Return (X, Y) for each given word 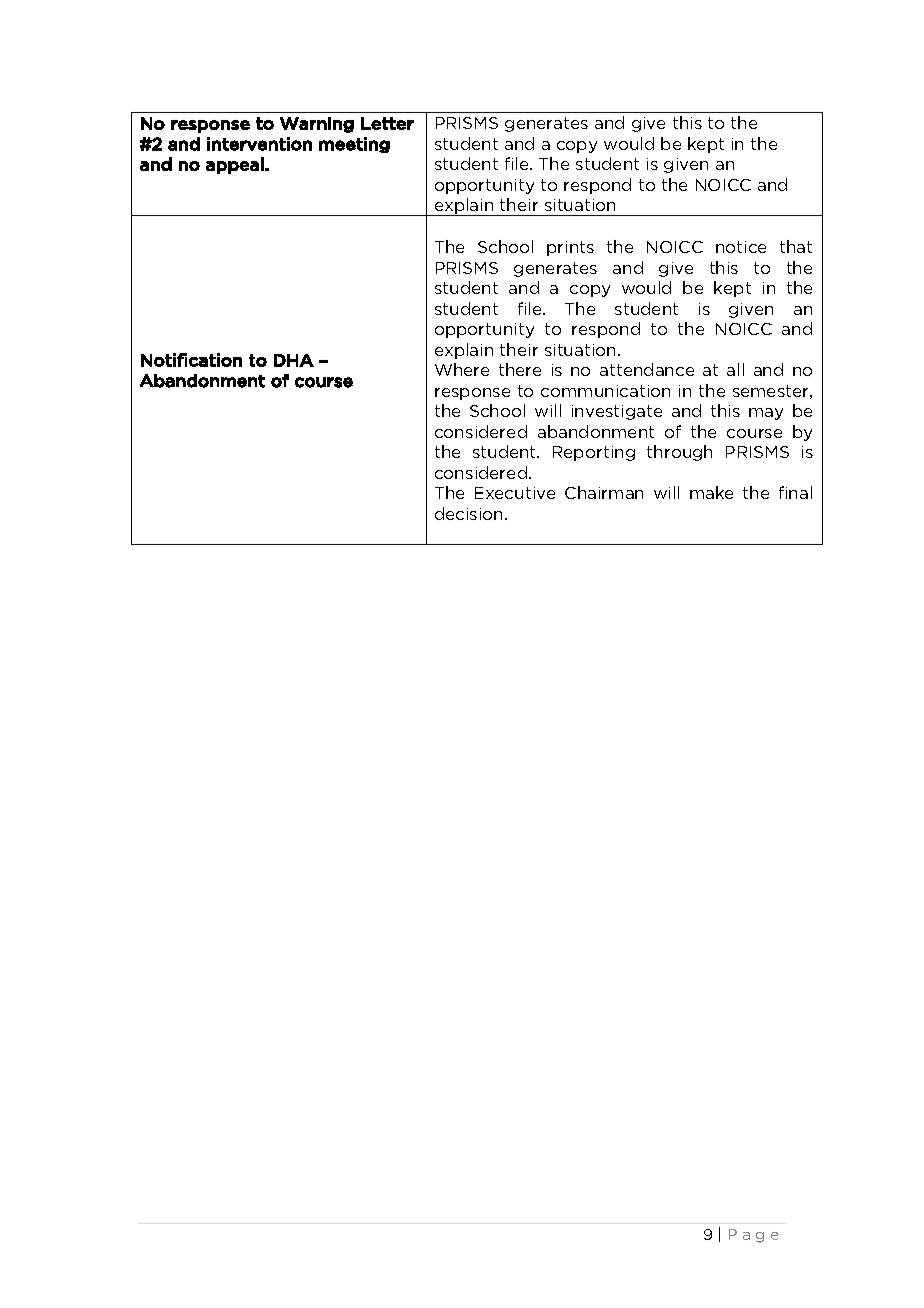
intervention (259, 144)
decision (470, 513)
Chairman (604, 492)
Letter (387, 123)
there (520, 369)
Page (753, 1236)
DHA (294, 360)
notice (741, 247)
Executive (515, 493)
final (795, 492)
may (766, 414)
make (711, 492)
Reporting (594, 453)
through (679, 453)
